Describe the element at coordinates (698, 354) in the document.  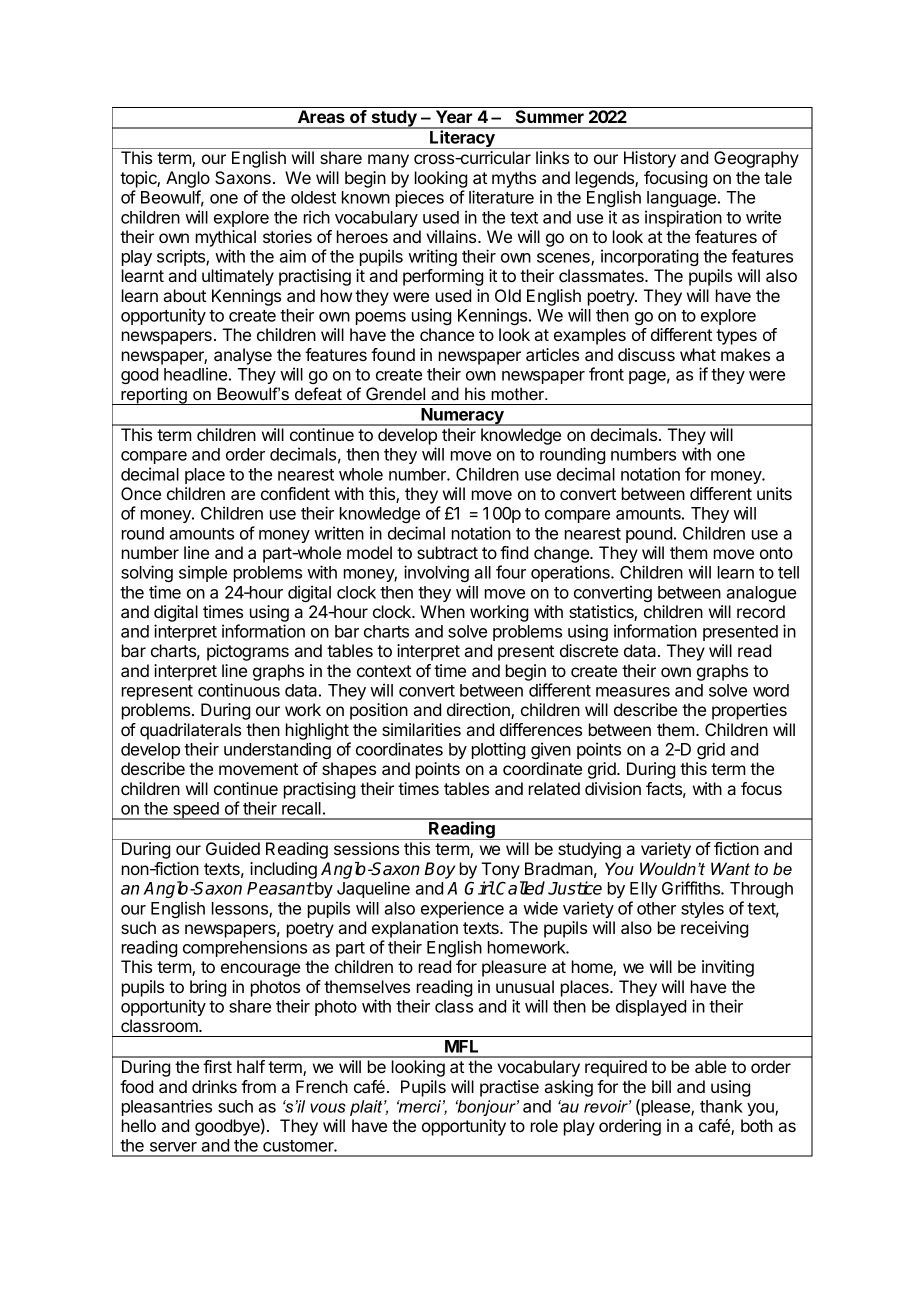
I see `what` at that location.
